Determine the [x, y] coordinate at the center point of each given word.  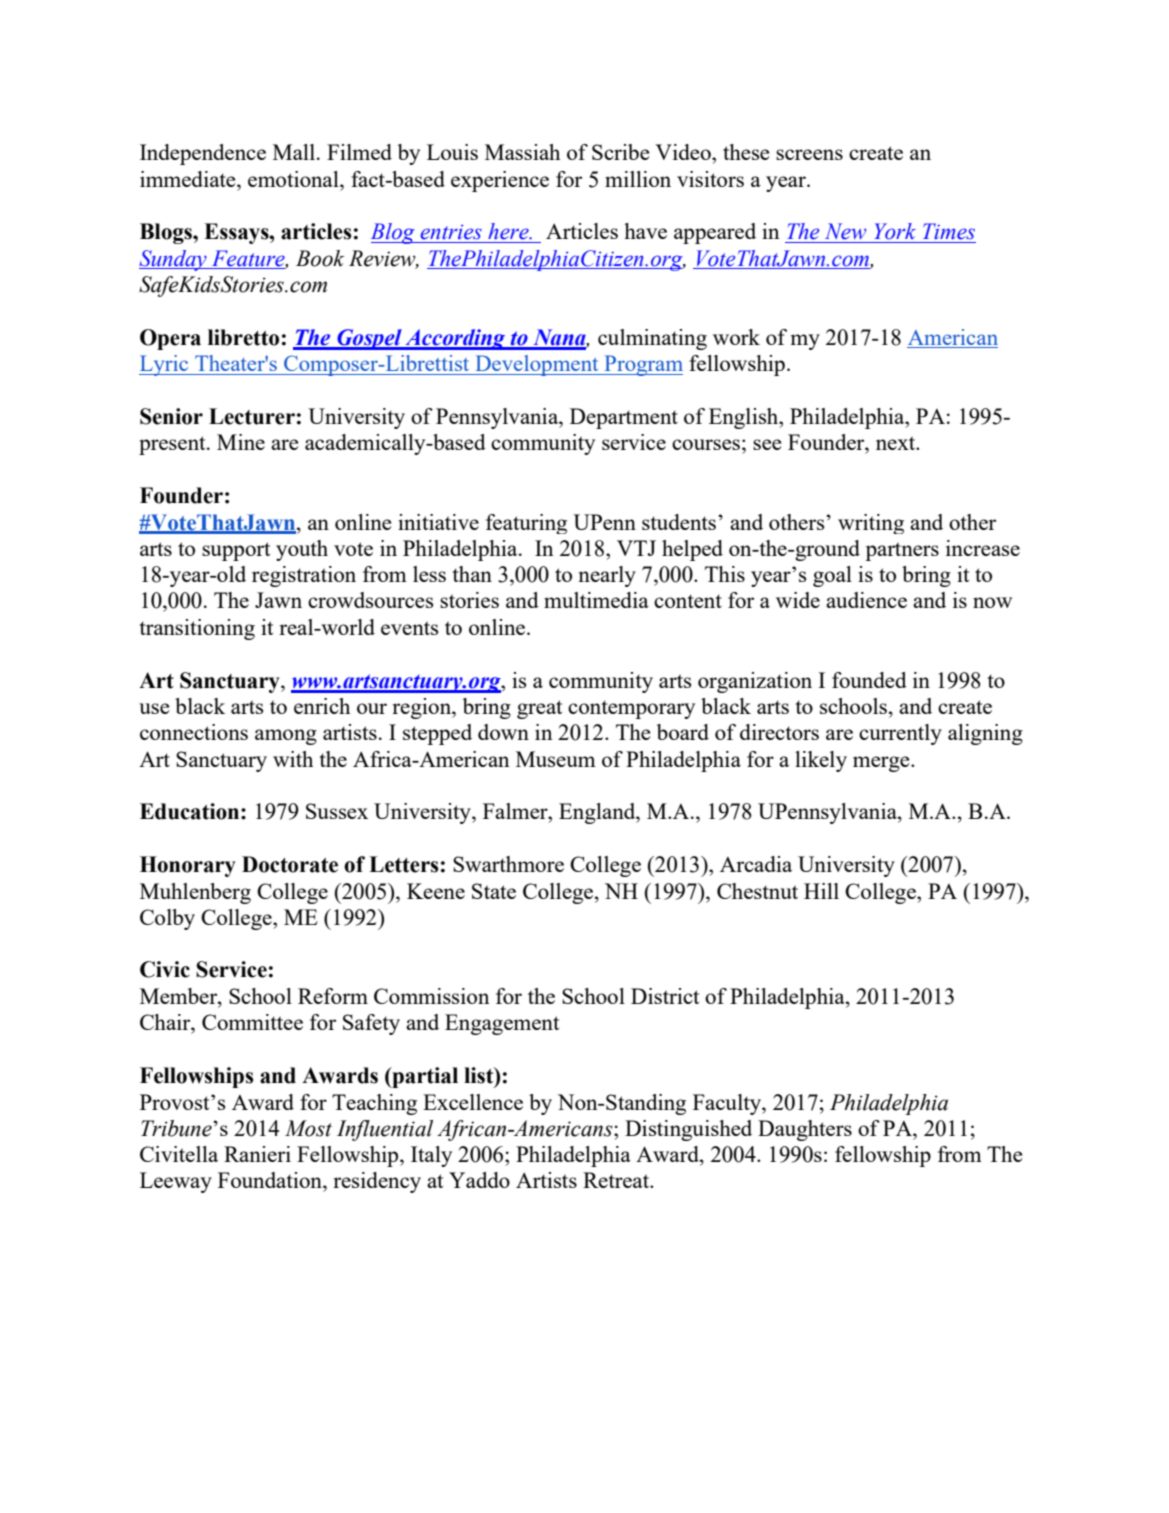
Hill [821, 891]
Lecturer [252, 416]
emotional [294, 179]
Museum [556, 759]
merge [882, 764]
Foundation [271, 1180]
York [895, 231]
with [293, 759]
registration [304, 576]
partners [902, 551]
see [767, 444]
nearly [607, 576]
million [638, 179]
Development [537, 365]
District [665, 996]
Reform [333, 996]
